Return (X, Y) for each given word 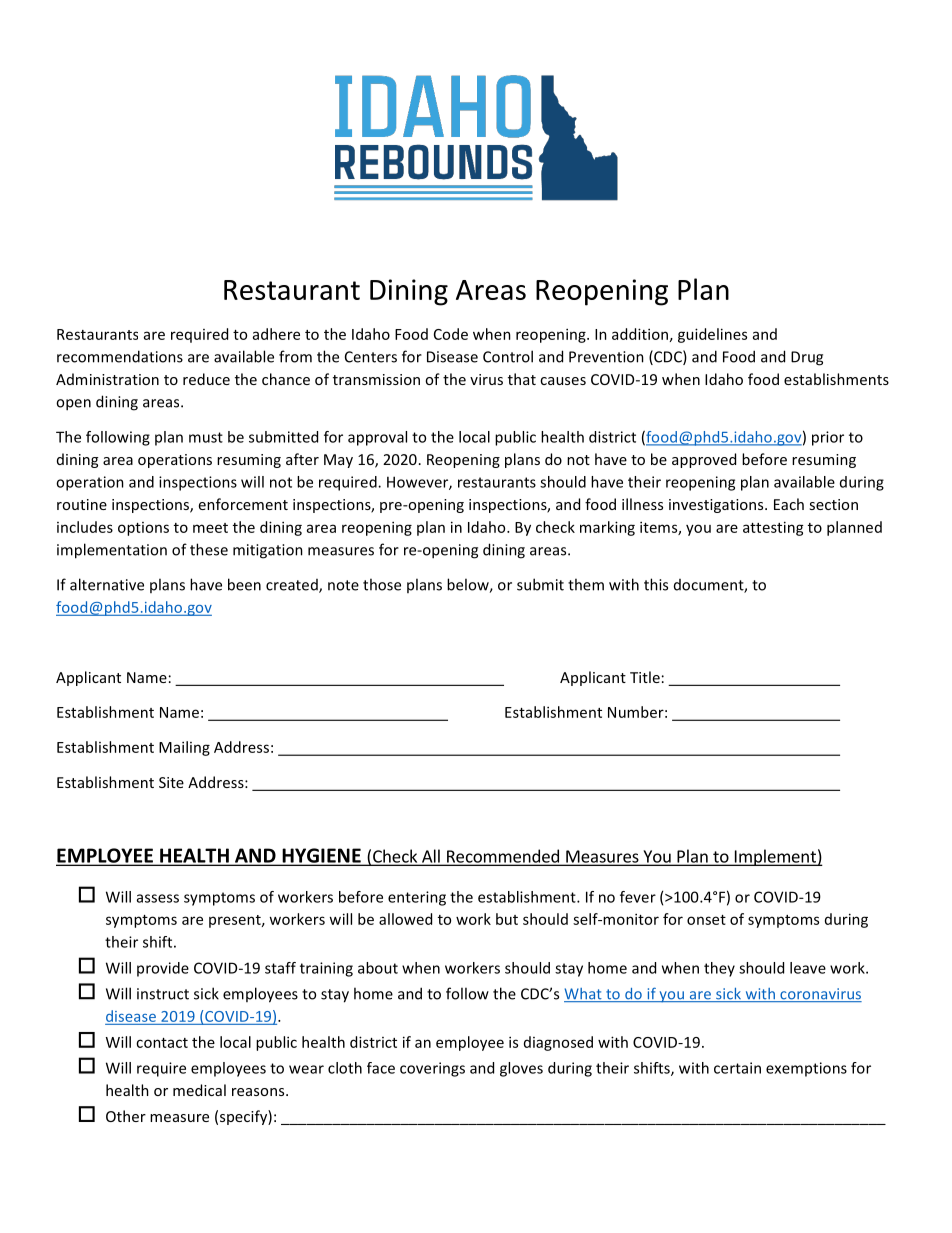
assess (158, 898)
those (382, 584)
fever (638, 897)
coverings (432, 1069)
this (656, 584)
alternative (107, 584)
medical (199, 1090)
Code (451, 334)
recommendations (120, 356)
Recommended (503, 857)
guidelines (712, 335)
